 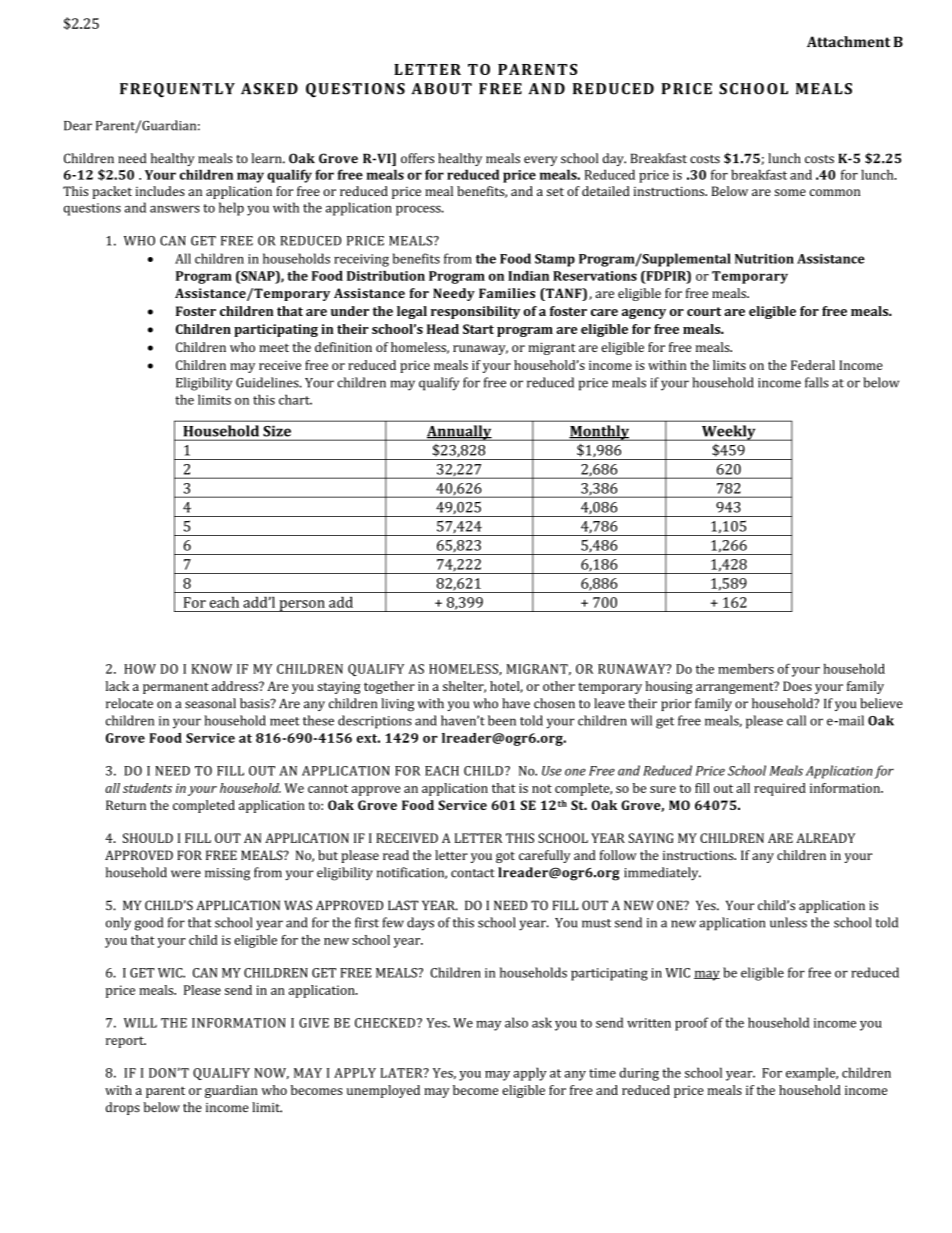 What do you see at coordinates (796, 720) in the document?
I see `call` at bounding box center [796, 720].
